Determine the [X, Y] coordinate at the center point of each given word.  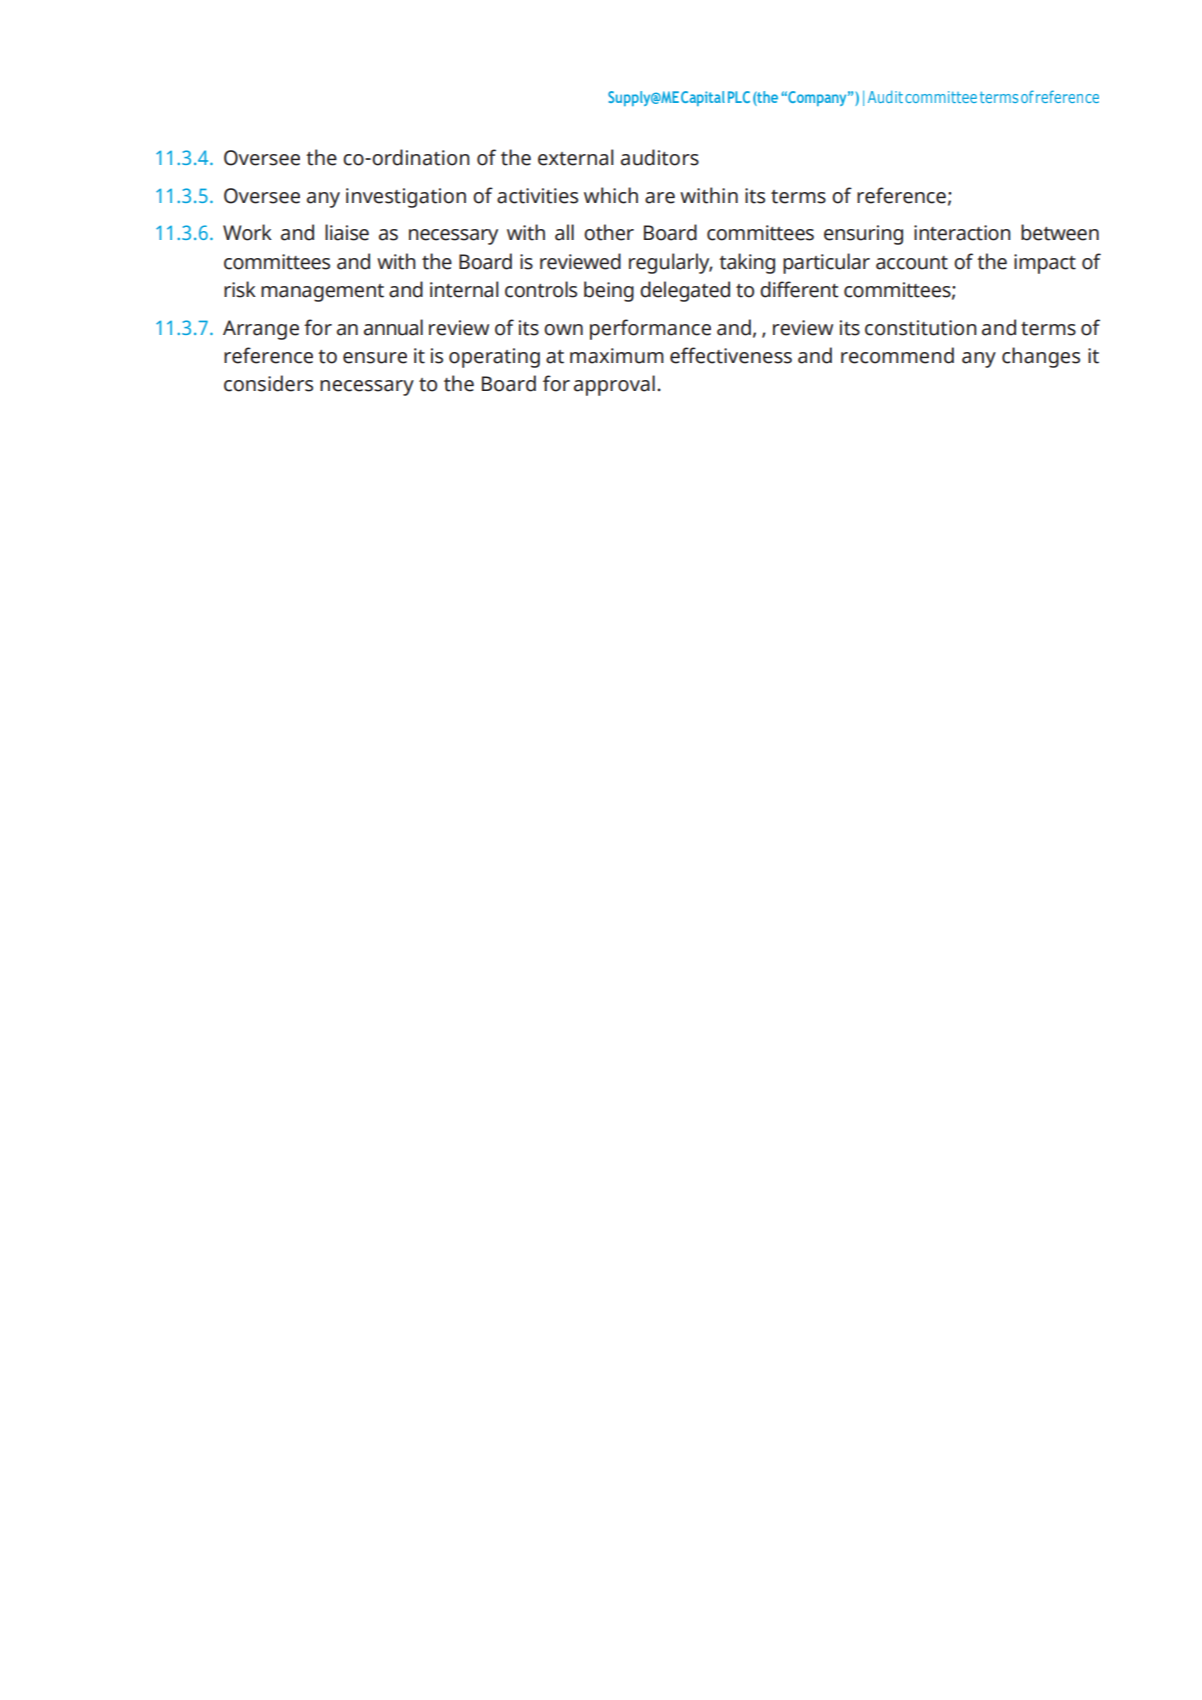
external [576, 157]
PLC [739, 97]
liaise [347, 232]
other [609, 232]
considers [268, 383]
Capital [703, 98]
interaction [962, 233]
